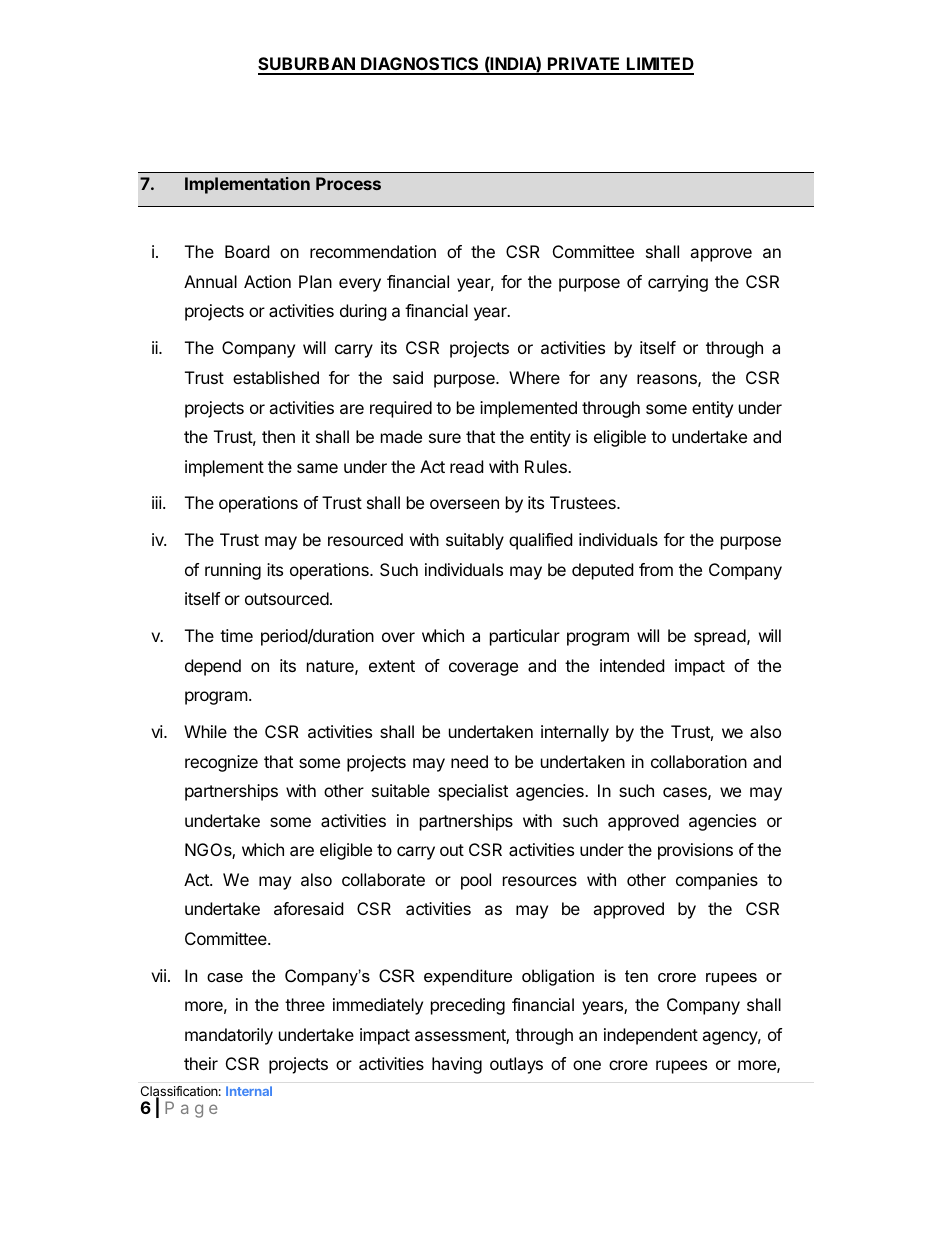 Image resolution: width=952 pixels, height=1233 pixels. I want to click on Annual, so click(210, 281).
